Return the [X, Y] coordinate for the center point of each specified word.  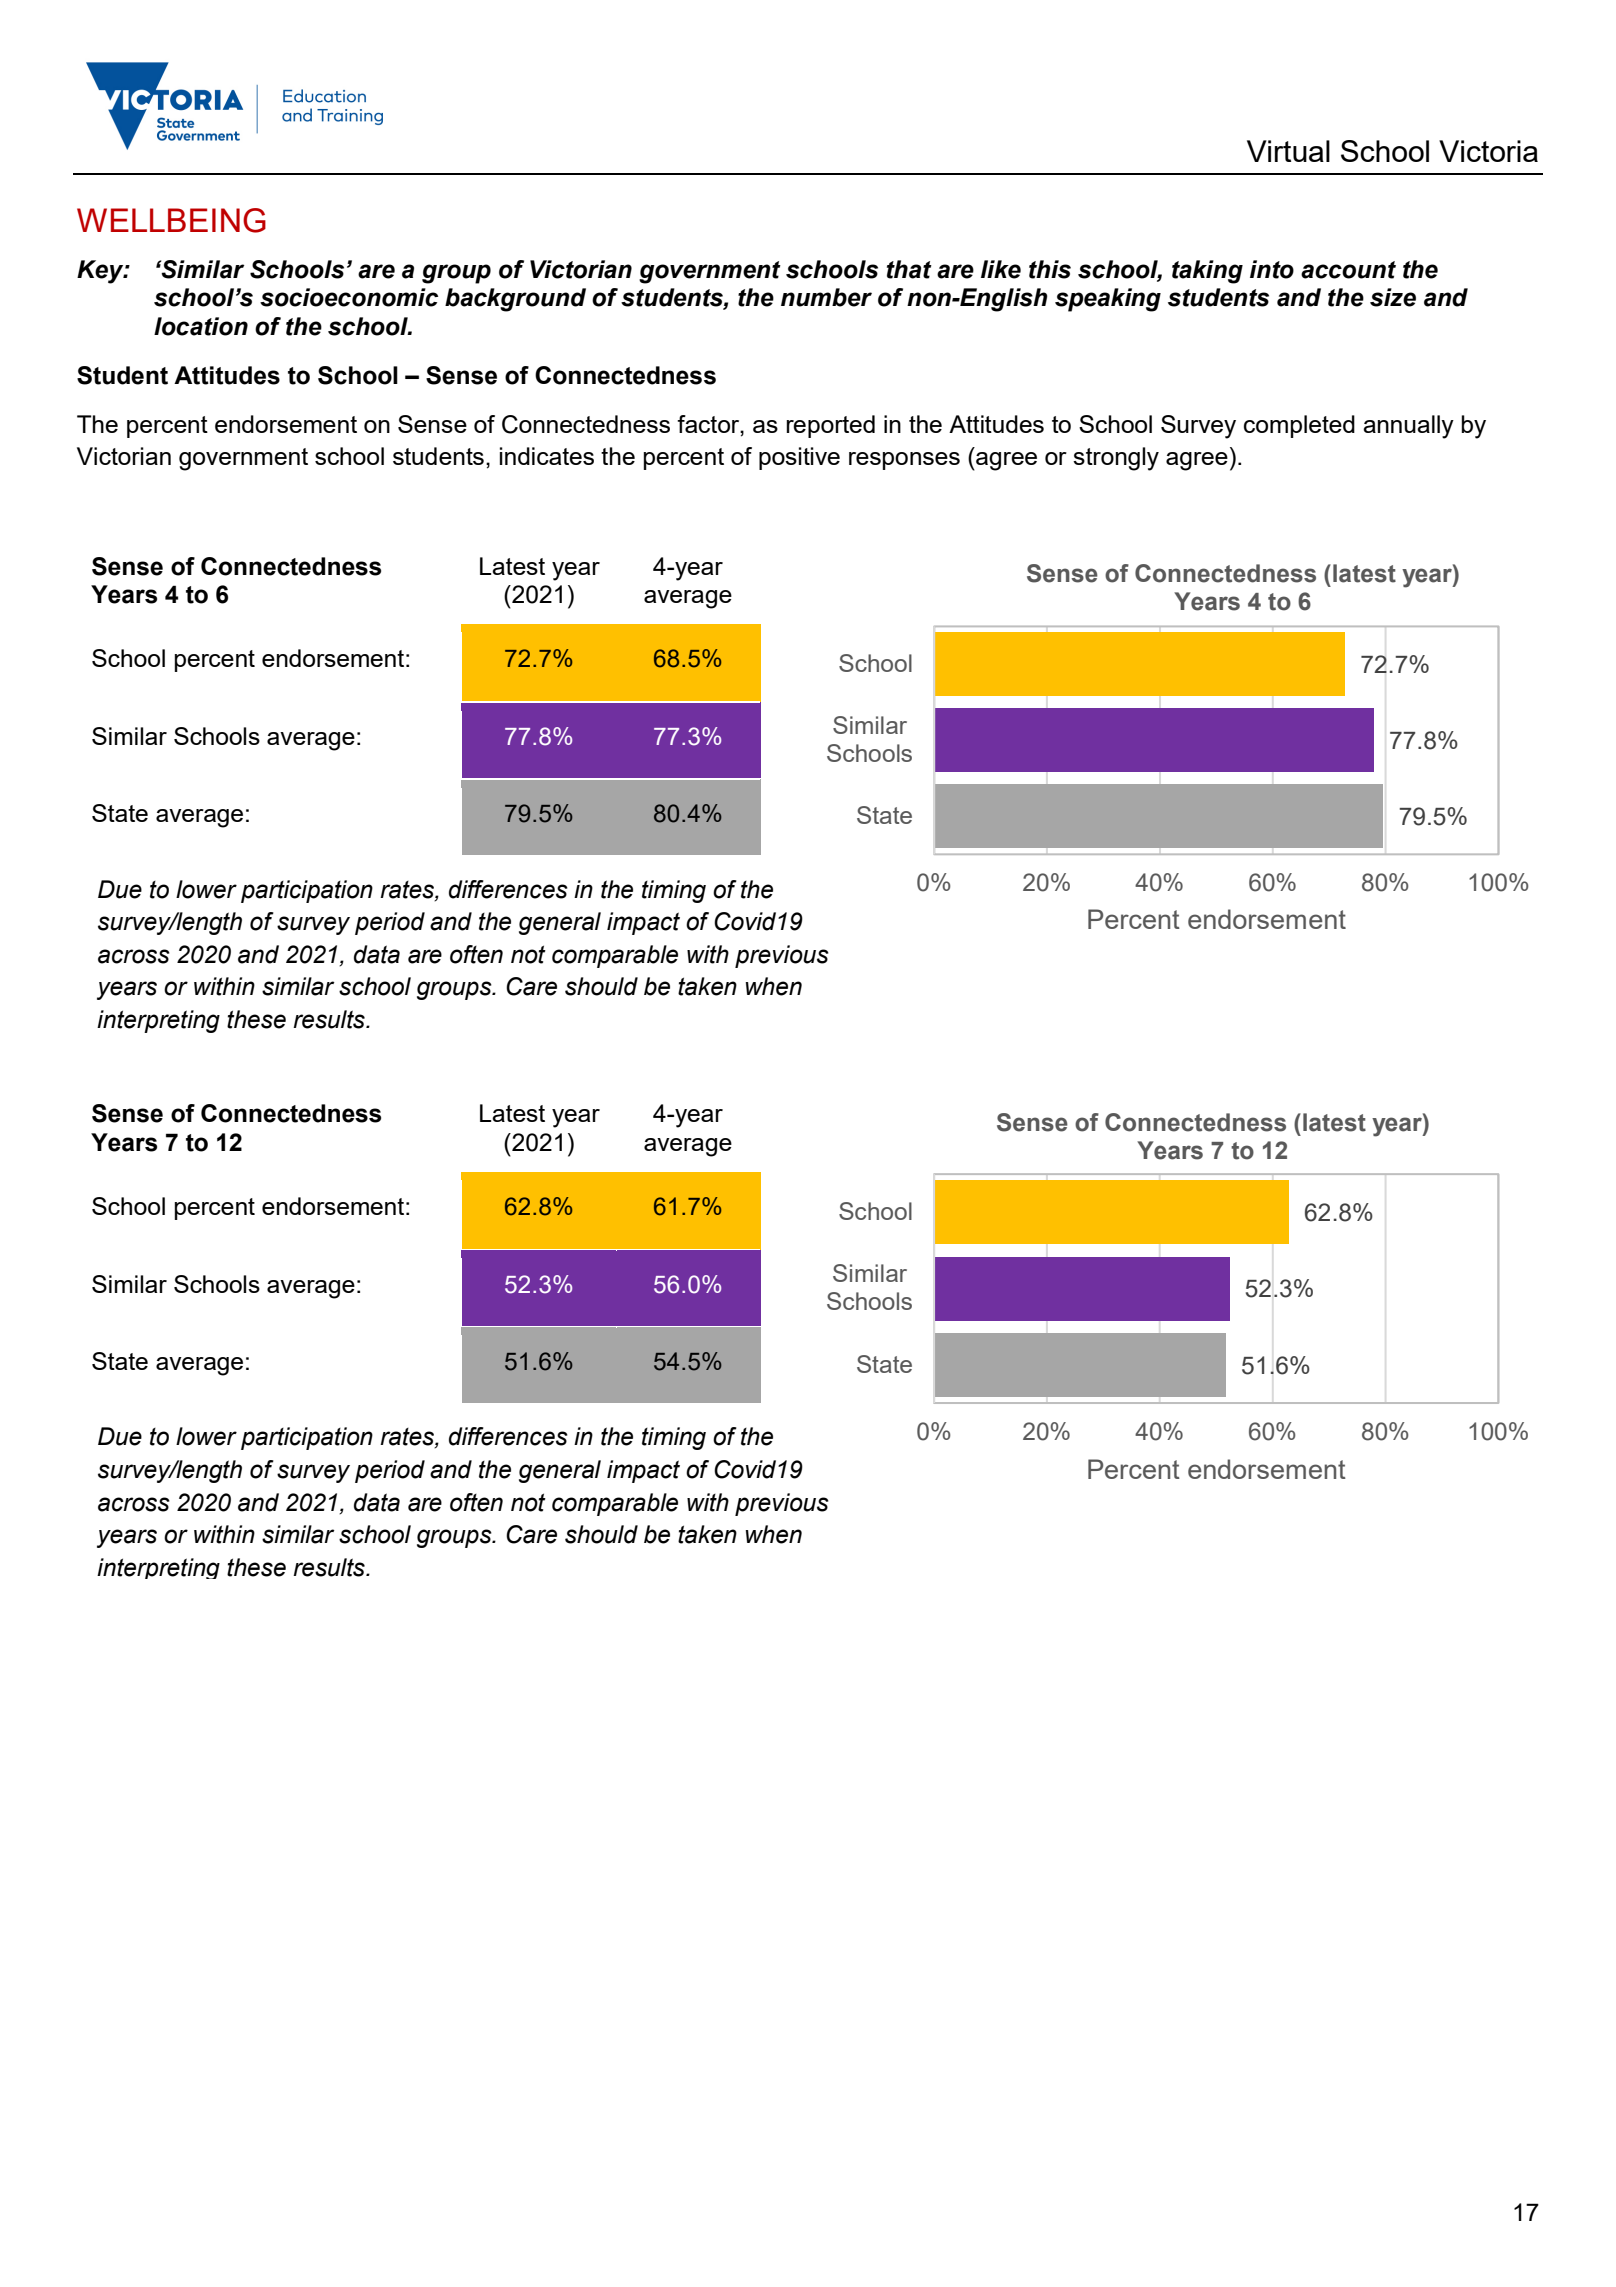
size [1393, 297]
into [1272, 269]
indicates [547, 456]
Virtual [1288, 151]
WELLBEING [171, 220]
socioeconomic [349, 297]
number [826, 297]
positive [799, 458]
